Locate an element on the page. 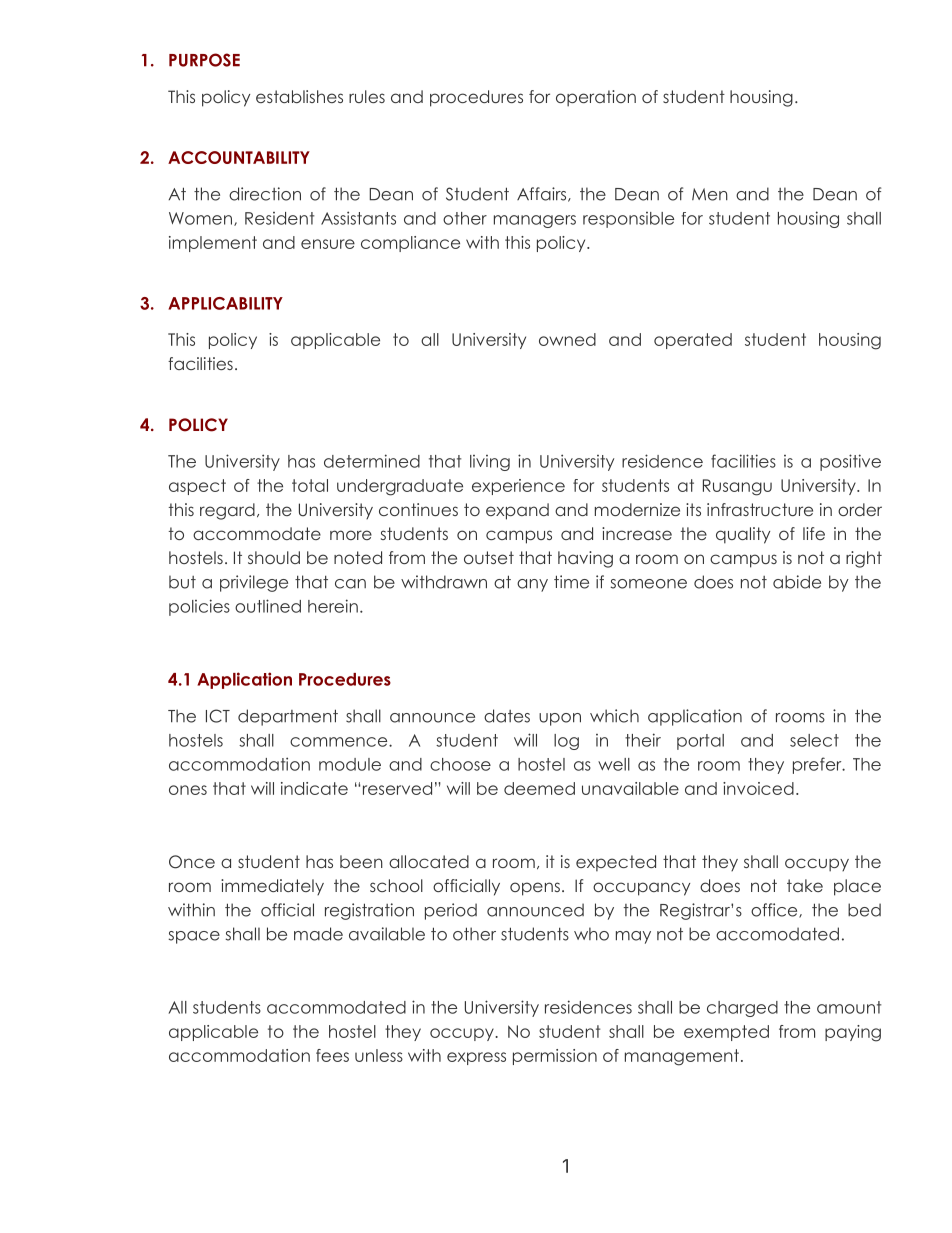 Image resolution: width=952 pixels, height=1233 pixels. responsible is located at coordinates (628, 220).
